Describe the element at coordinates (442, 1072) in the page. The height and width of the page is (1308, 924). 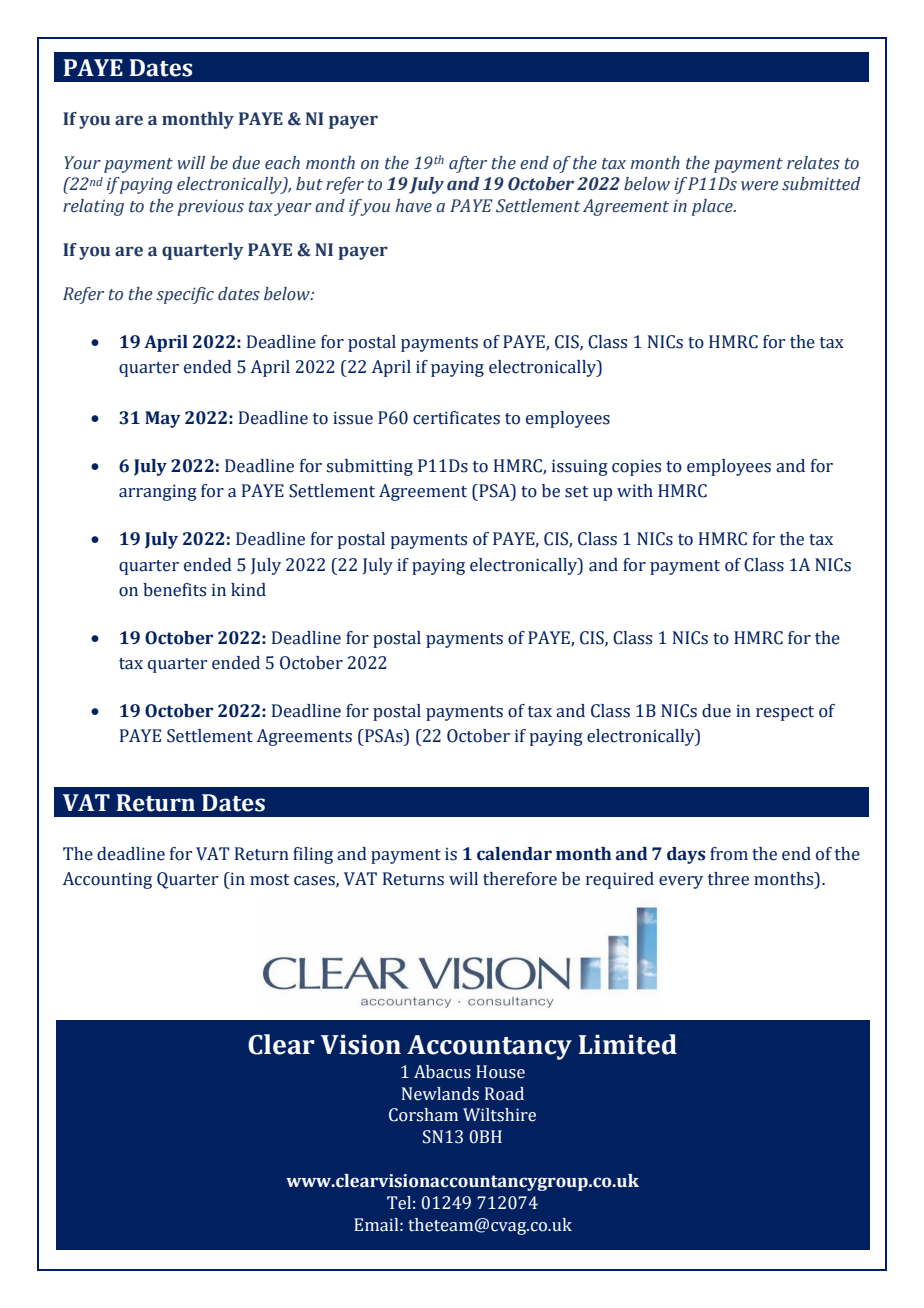
I see `Abacus` at that location.
